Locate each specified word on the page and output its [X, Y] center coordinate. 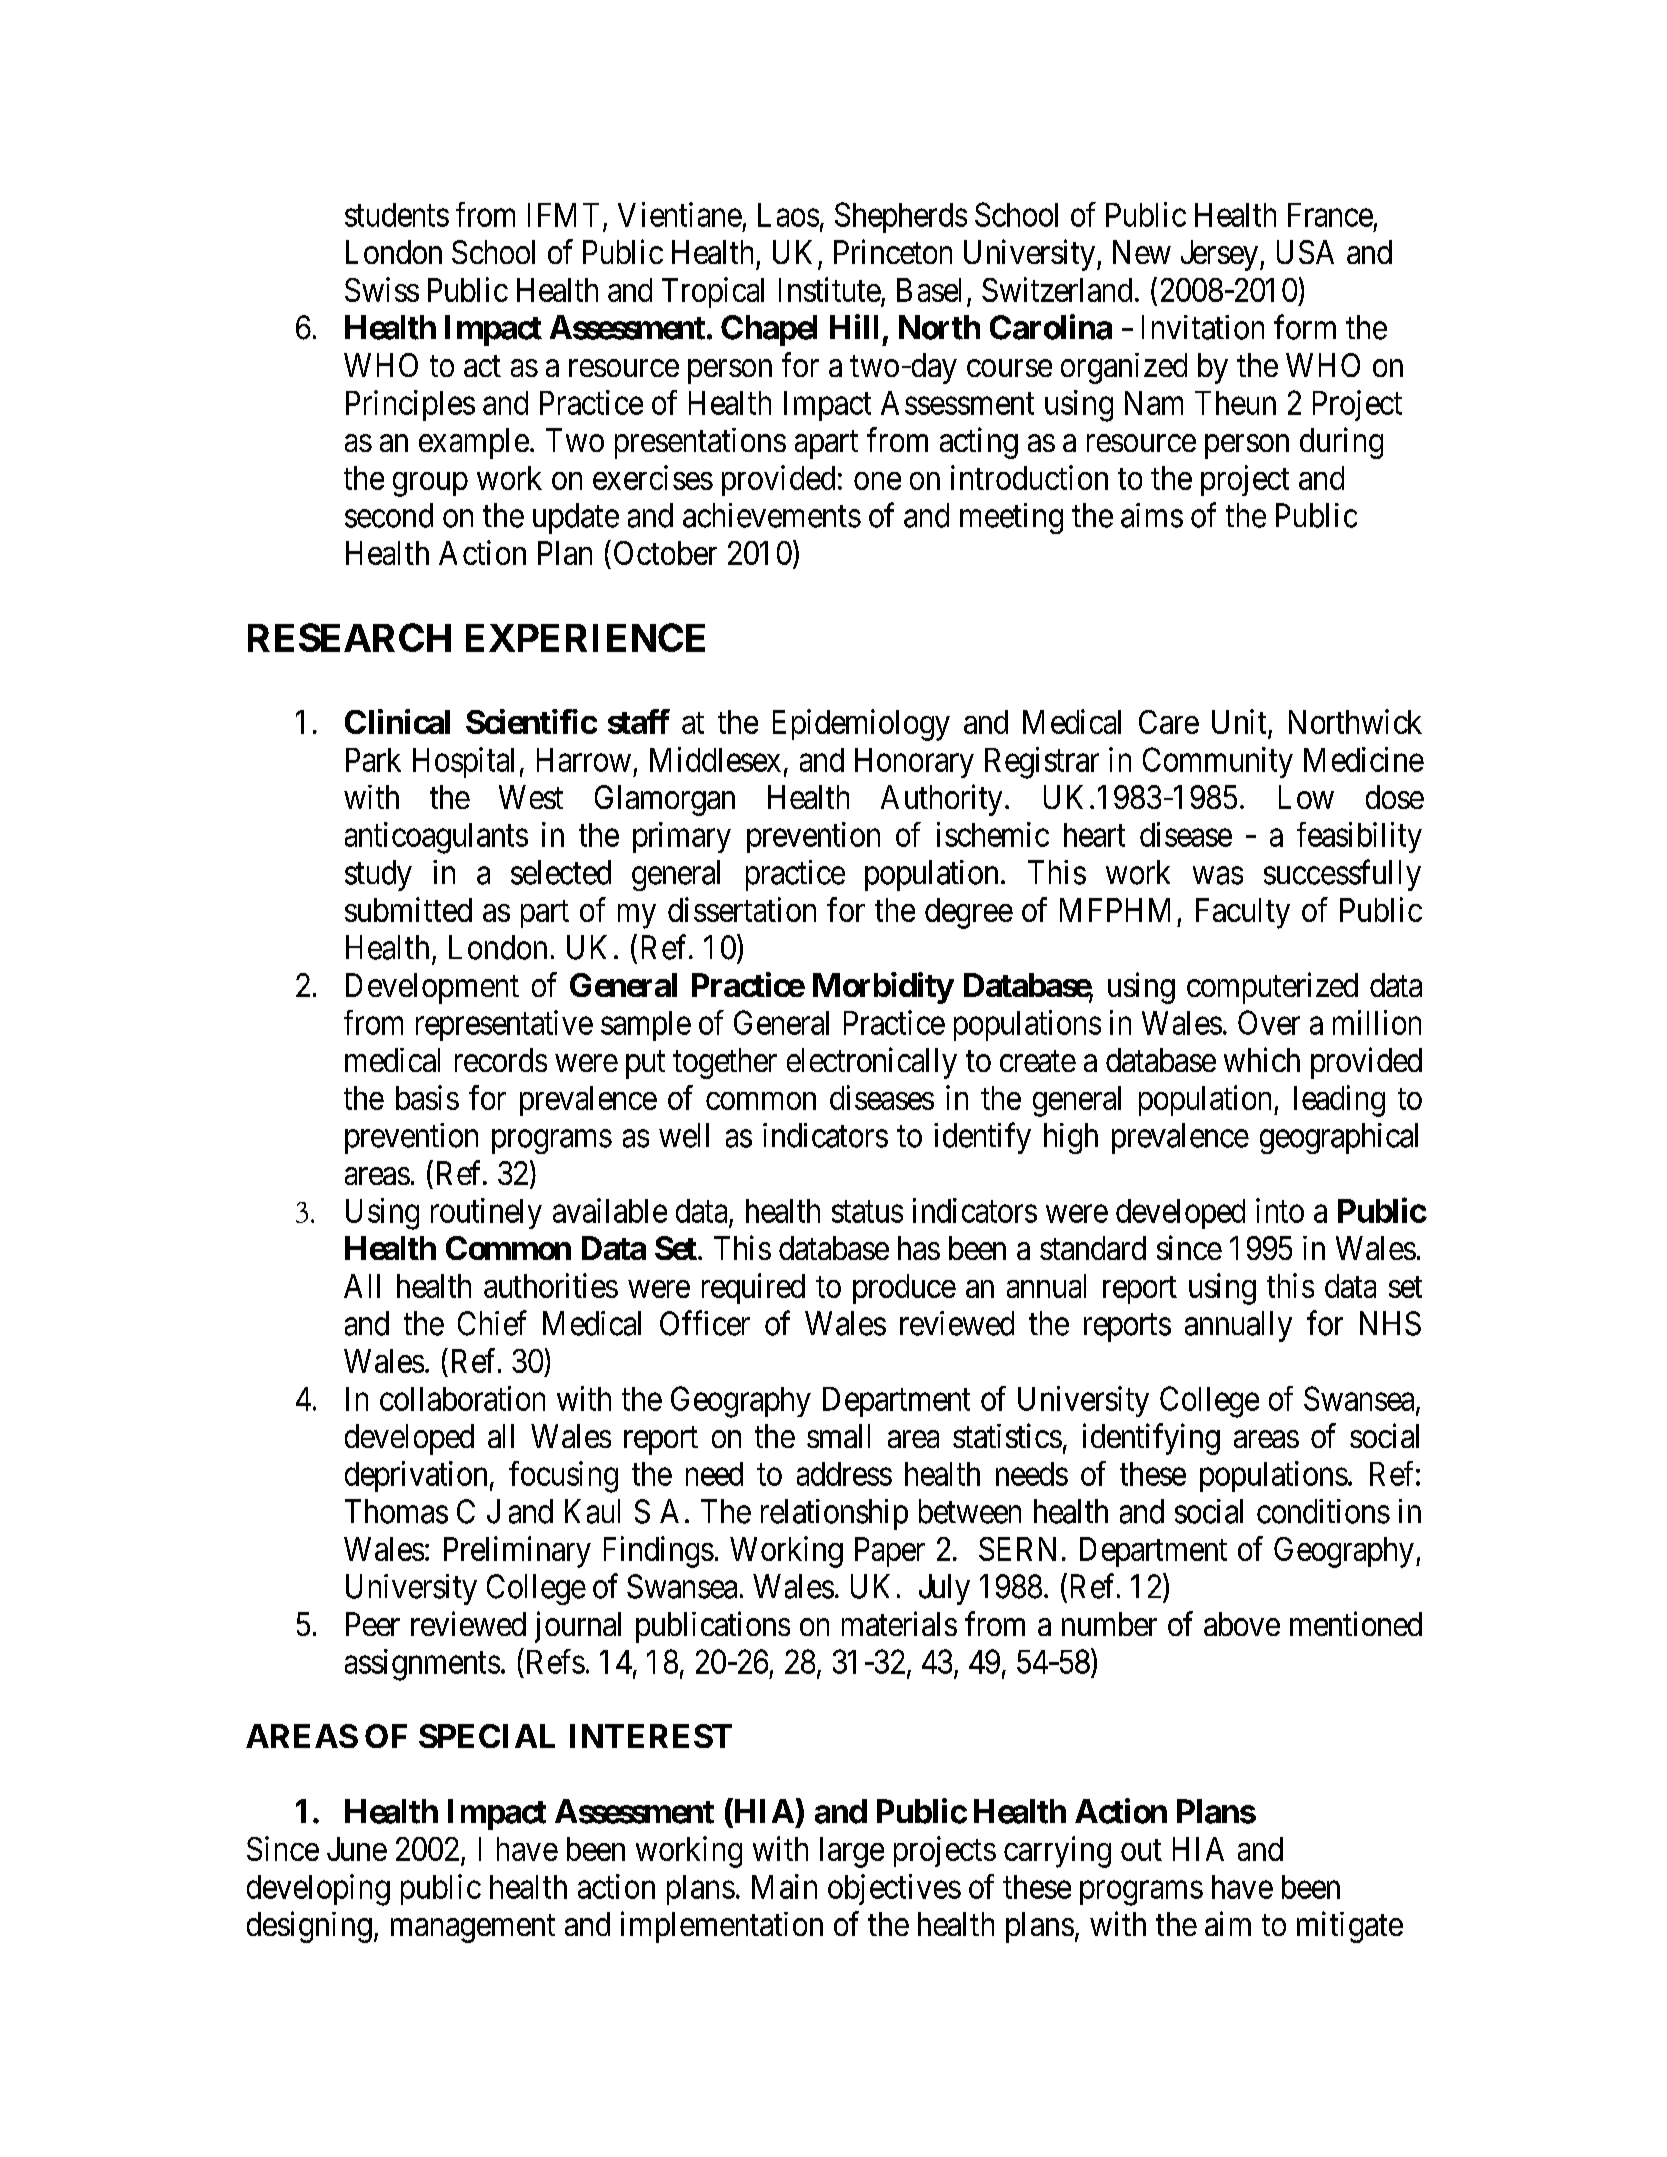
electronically [872, 1063]
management [473, 1929]
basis [427, 1097]
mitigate [1350, 1927]
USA [1305, 252]
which [1262, 1059]
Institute [830, 289]
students [397, 215]
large [852, 1852]
